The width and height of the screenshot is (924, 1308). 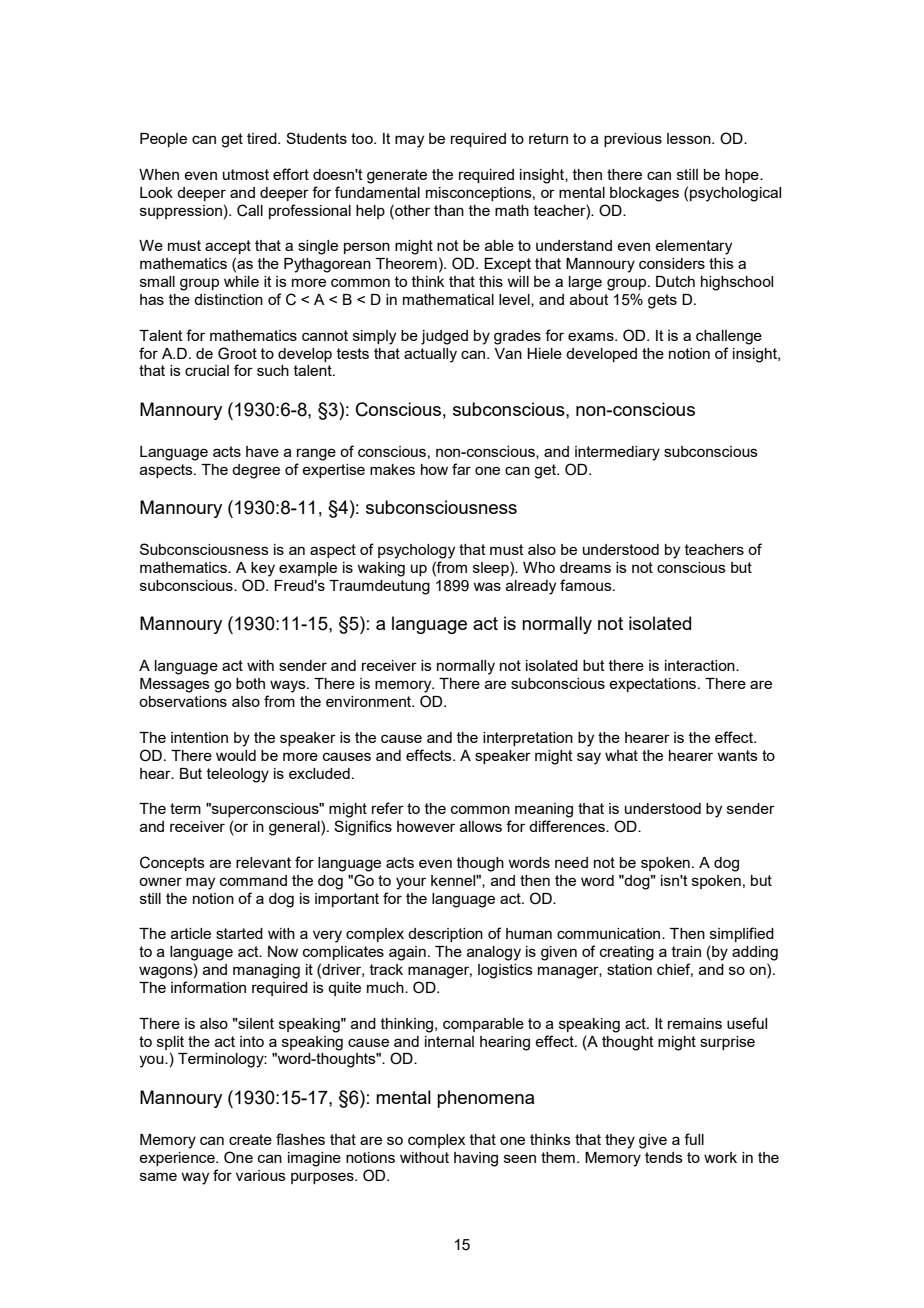 I want to click on however, so click(x=426, y=826).
